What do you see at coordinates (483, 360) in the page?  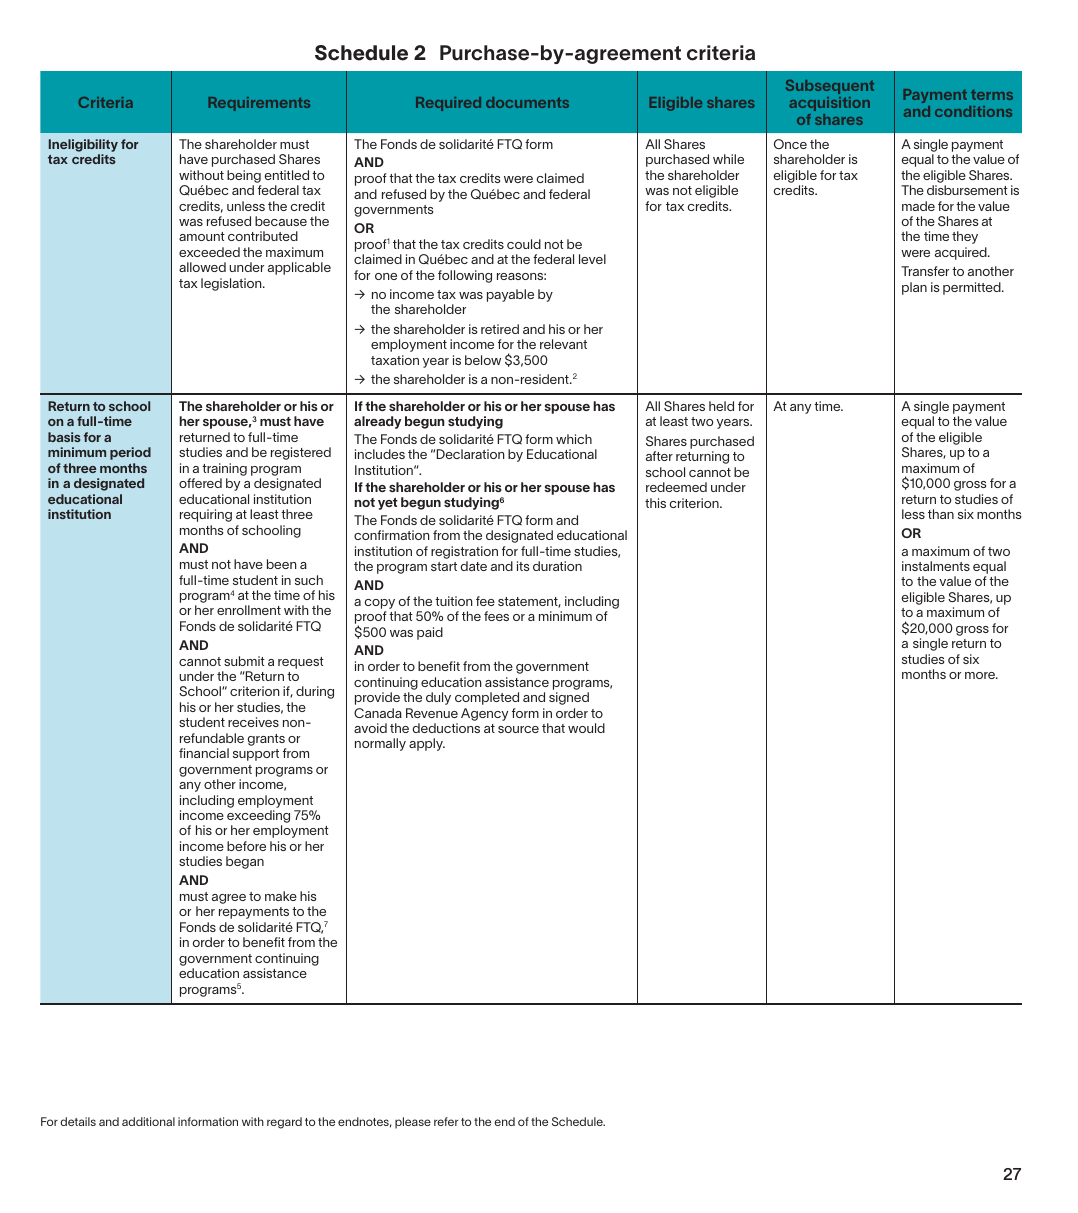 I see `below` at bounding box center [483, 360].
